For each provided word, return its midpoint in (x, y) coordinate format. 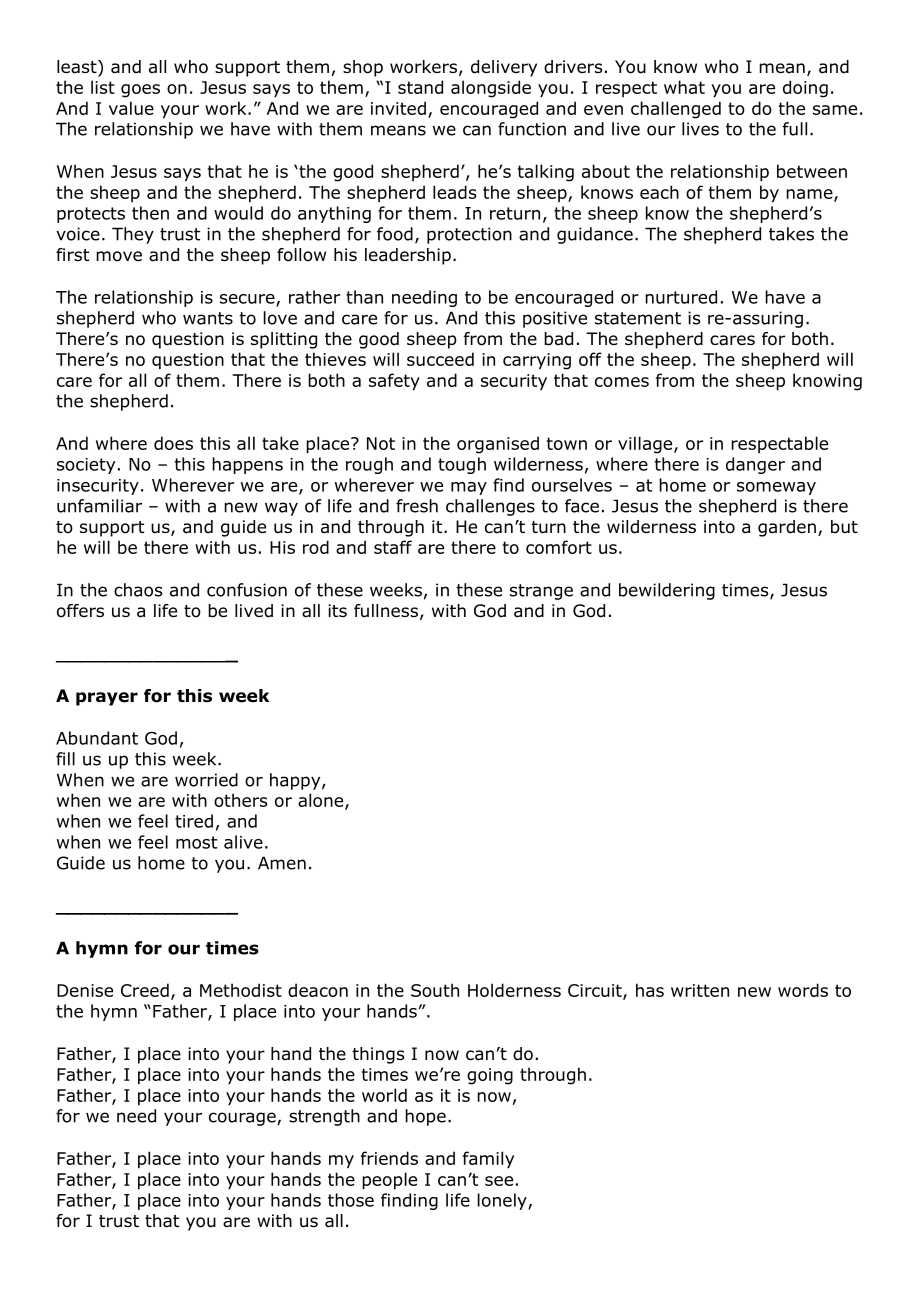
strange (541, 592)
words (803, 990)
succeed (440, 359)
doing (805, 89)
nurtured (681, 297)
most (196, 842)
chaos (138, 590)
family (488, 1160)
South (435, 990)
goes (140, 91)
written (700, 990)
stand (420, 87)
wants (208, 318)
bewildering (667, 591)
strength (324, 1117)
